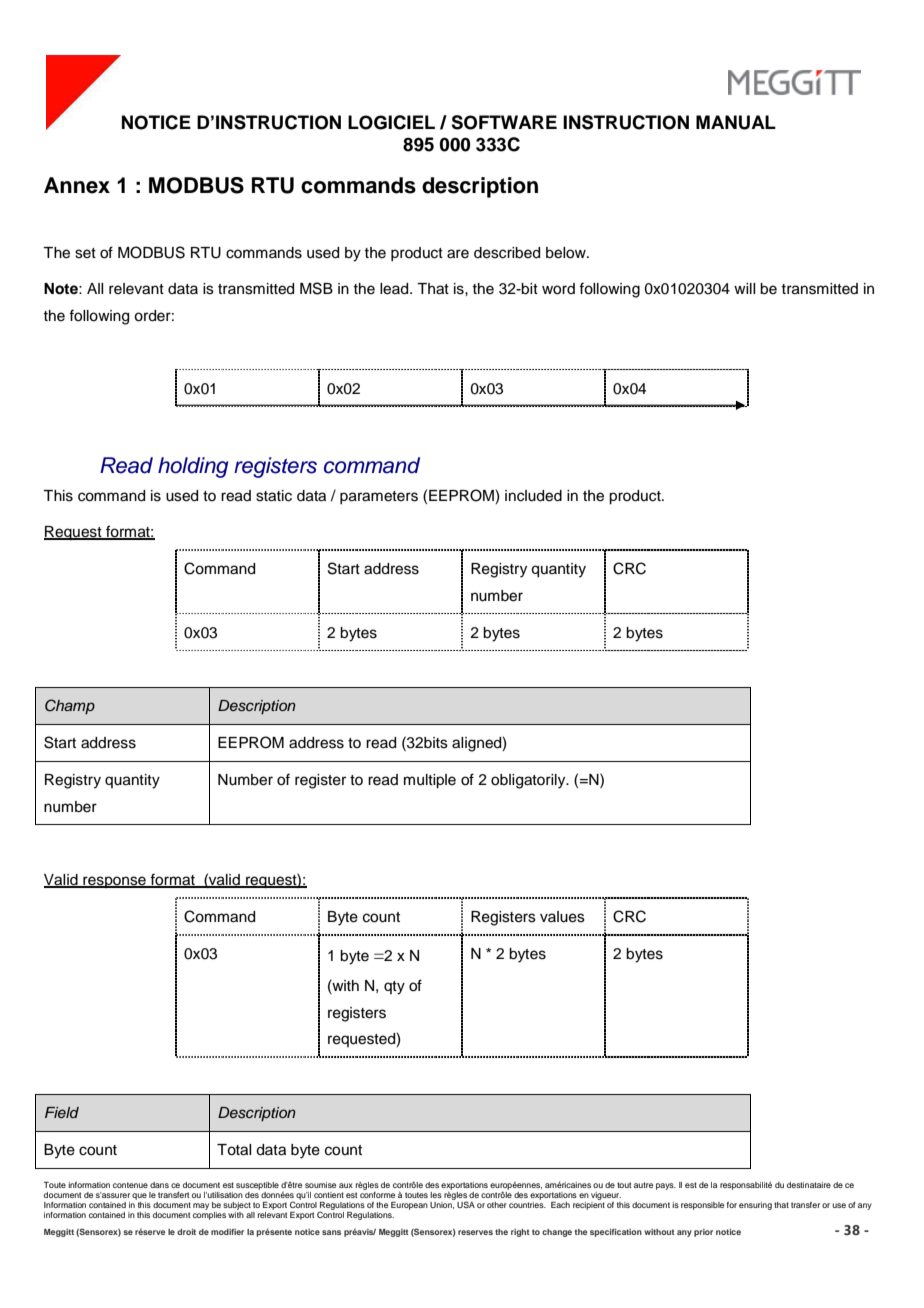 Image resolution: width=924 pixels, height=1308 pixels. What do you see at coordinates (159, 1185) in the image?
I see `dans` at bounding box center [159, 1185].
